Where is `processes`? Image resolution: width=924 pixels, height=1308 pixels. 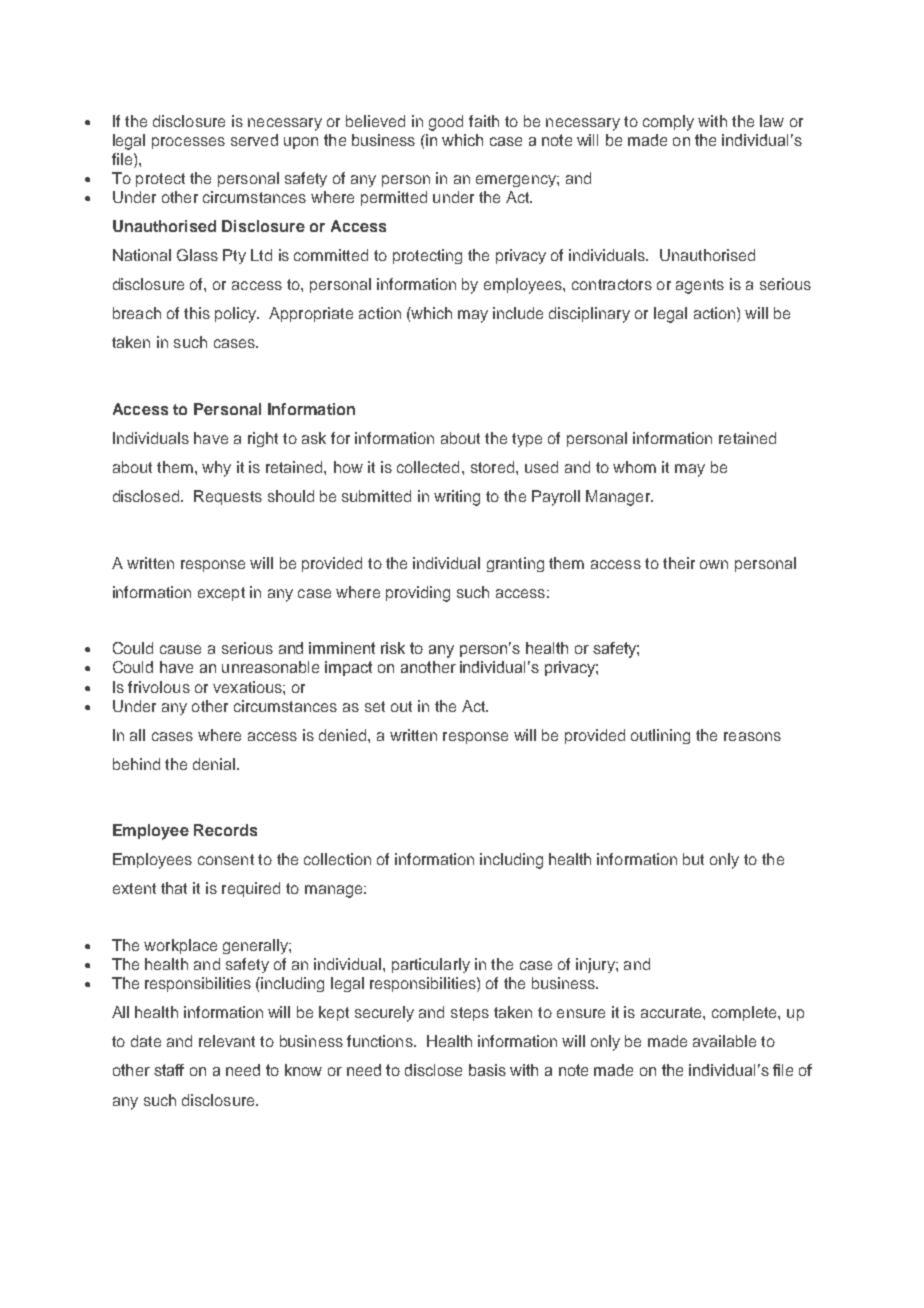
processes is located at coordinates (188, 143).
